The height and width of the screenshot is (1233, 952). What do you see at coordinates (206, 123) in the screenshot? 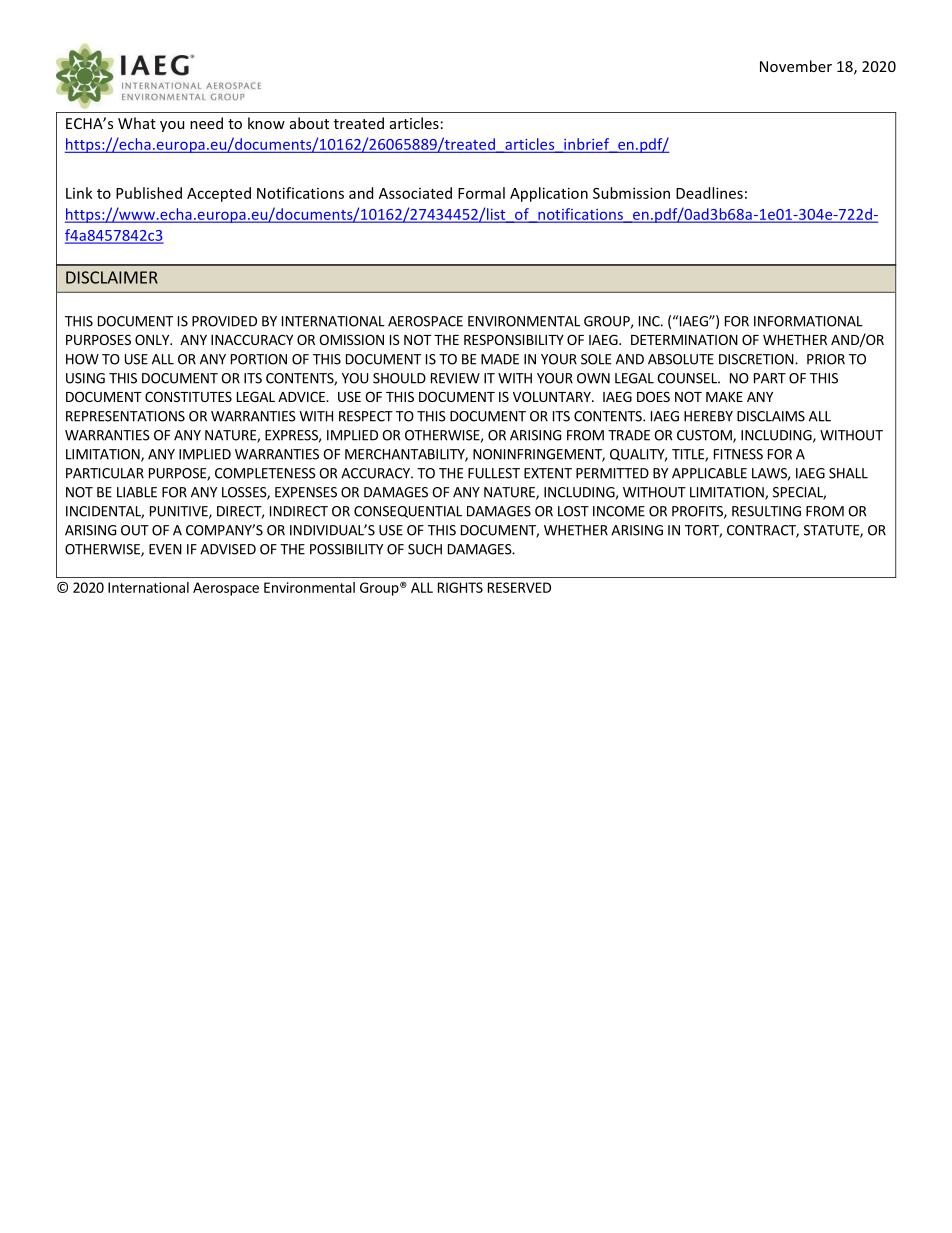
I see `need` at bounding box center [206, 123].
